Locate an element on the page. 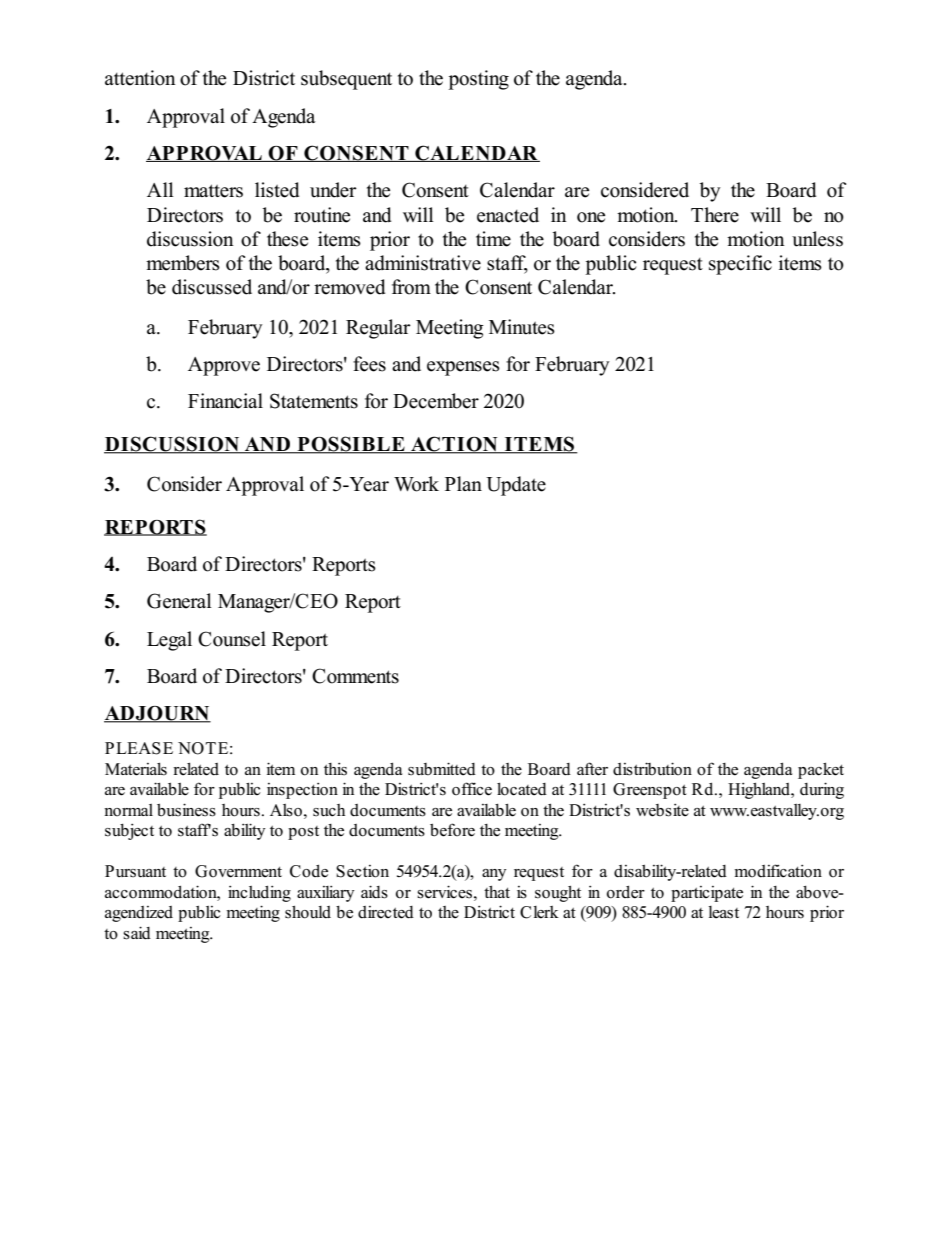 The image size is (952, 1233). including is located at coordinates (259, 893).
